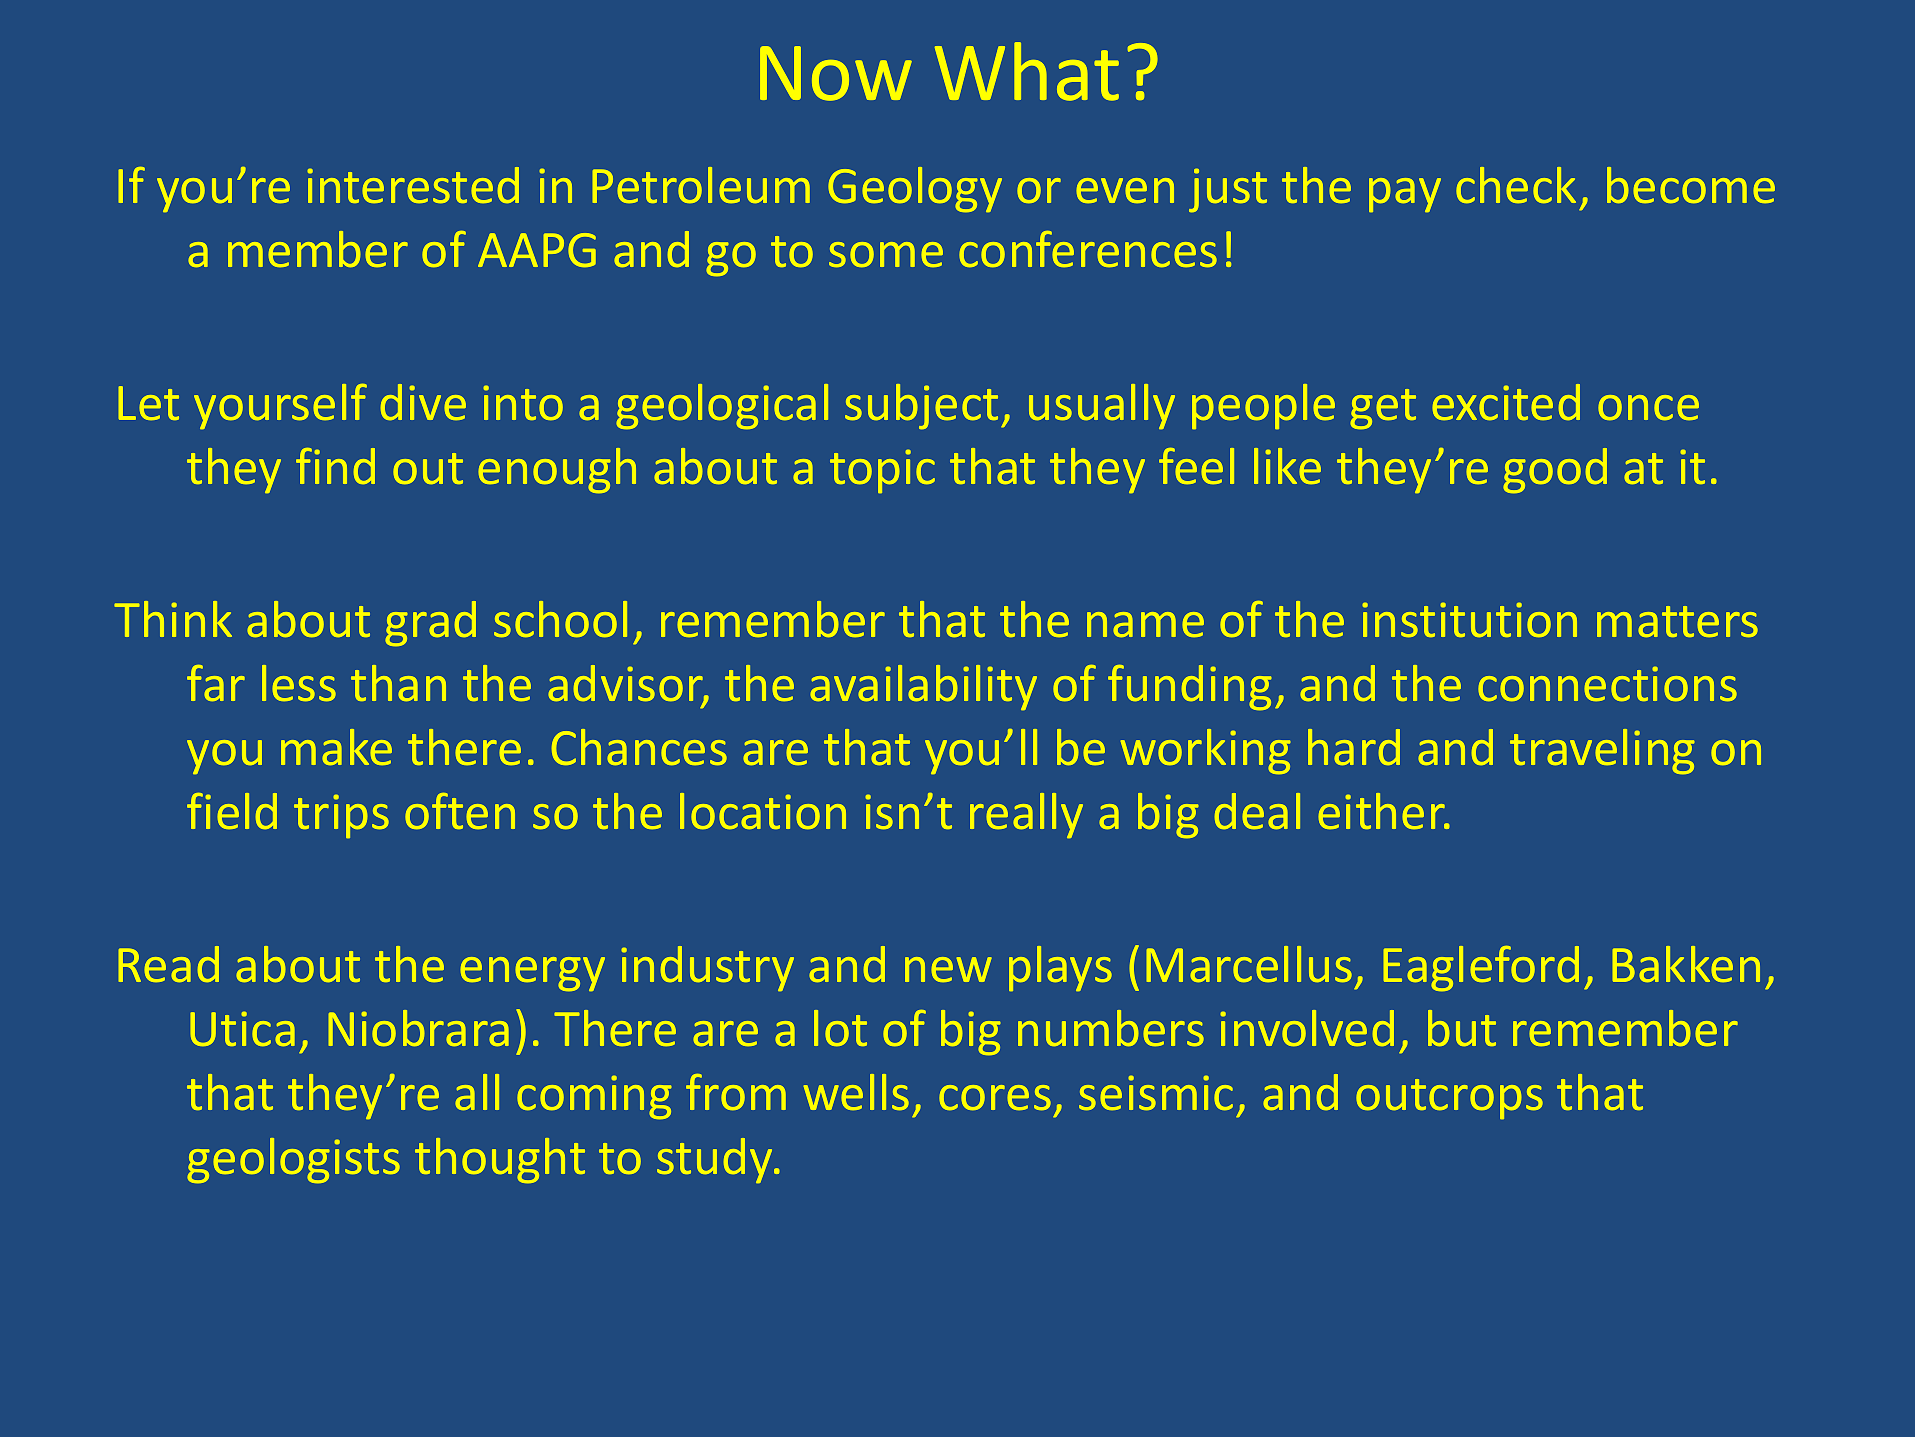  I want to click on check, so click(1516, 185).
